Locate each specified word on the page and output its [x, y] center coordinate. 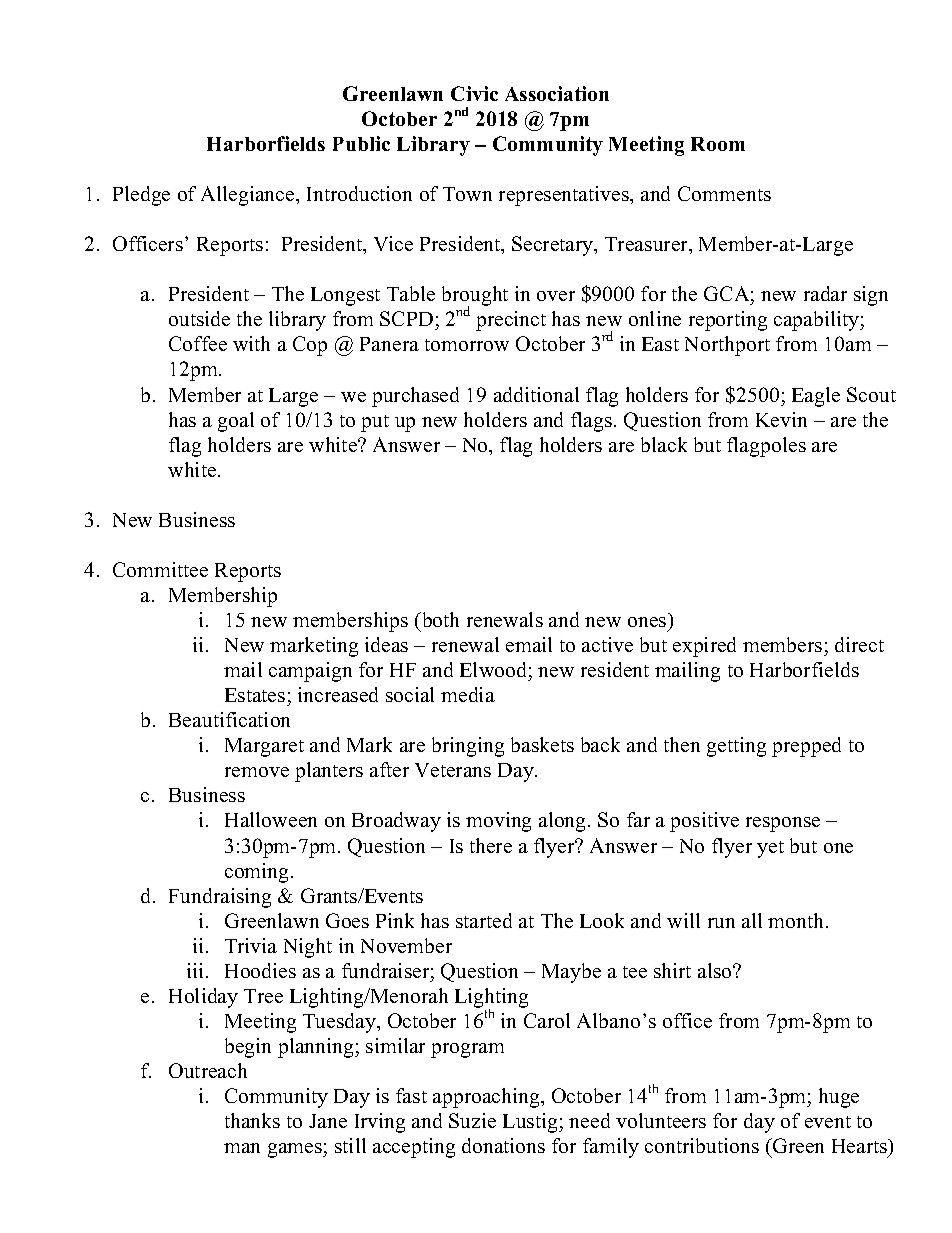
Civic [474, 93]
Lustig [531, 1123]
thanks [252, 1120]
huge [839, 1098]
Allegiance [249, 196]
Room [718, 144]
